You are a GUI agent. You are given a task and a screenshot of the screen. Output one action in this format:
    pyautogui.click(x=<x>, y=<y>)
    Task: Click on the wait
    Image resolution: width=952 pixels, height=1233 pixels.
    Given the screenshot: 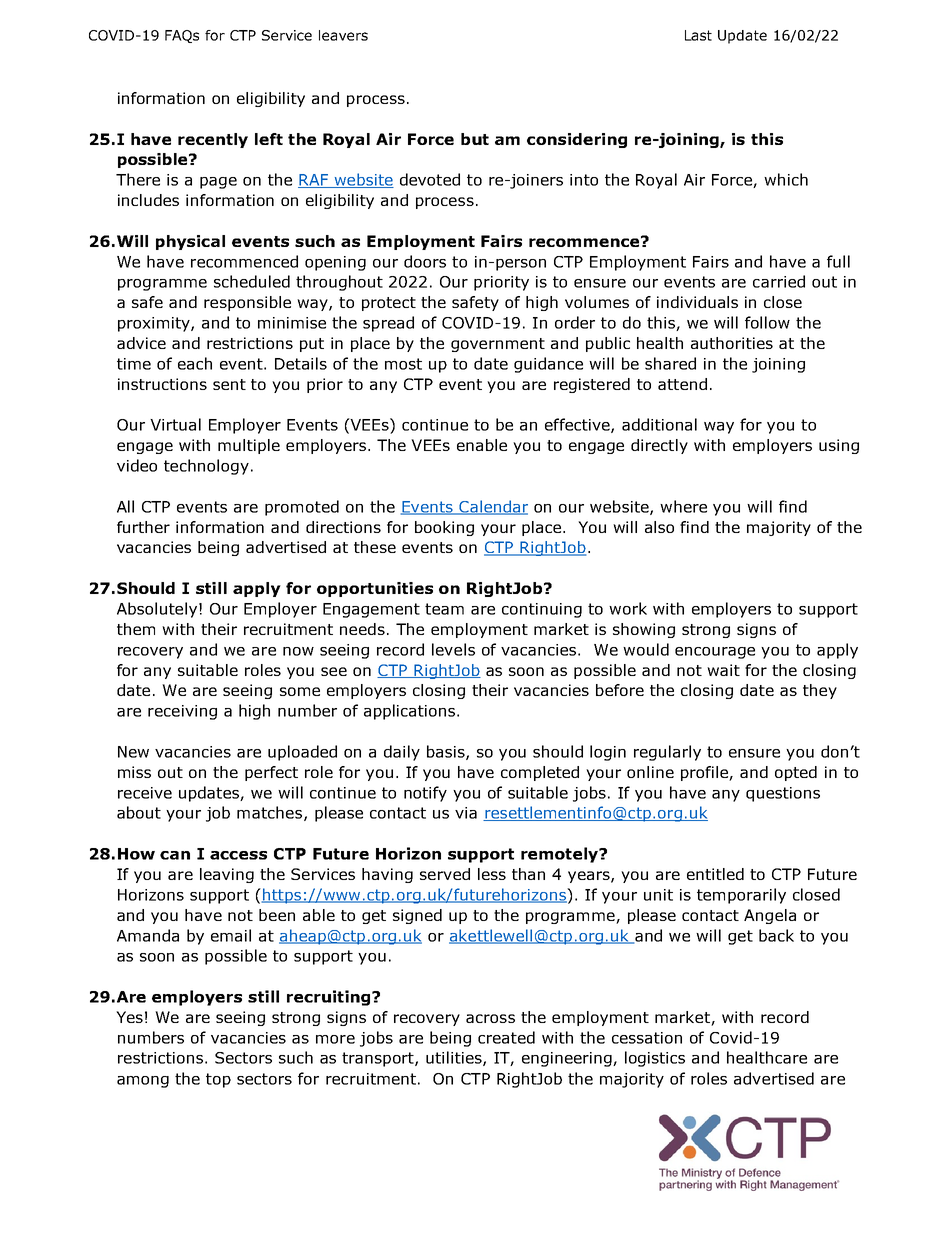 What is the action you would take?
    pyautogui.click(x=723, y=670)
